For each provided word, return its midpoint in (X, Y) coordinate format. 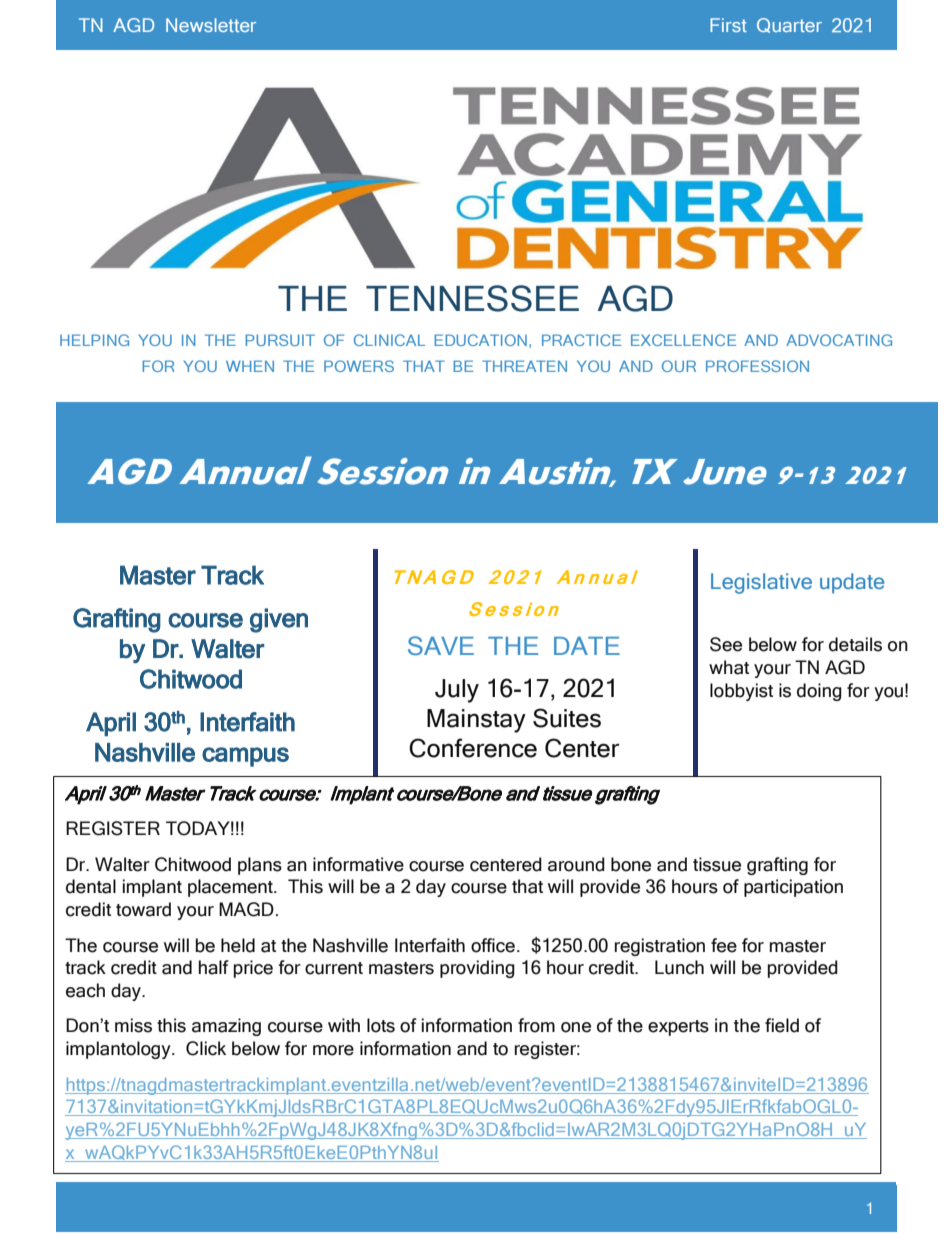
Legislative (761, 583)
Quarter (789, 25)
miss (133, 1025)
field (782, 1025)
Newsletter (211, 25)
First (728, 25)
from (536, 1025)
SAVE (441, 646)
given (279, 620)
